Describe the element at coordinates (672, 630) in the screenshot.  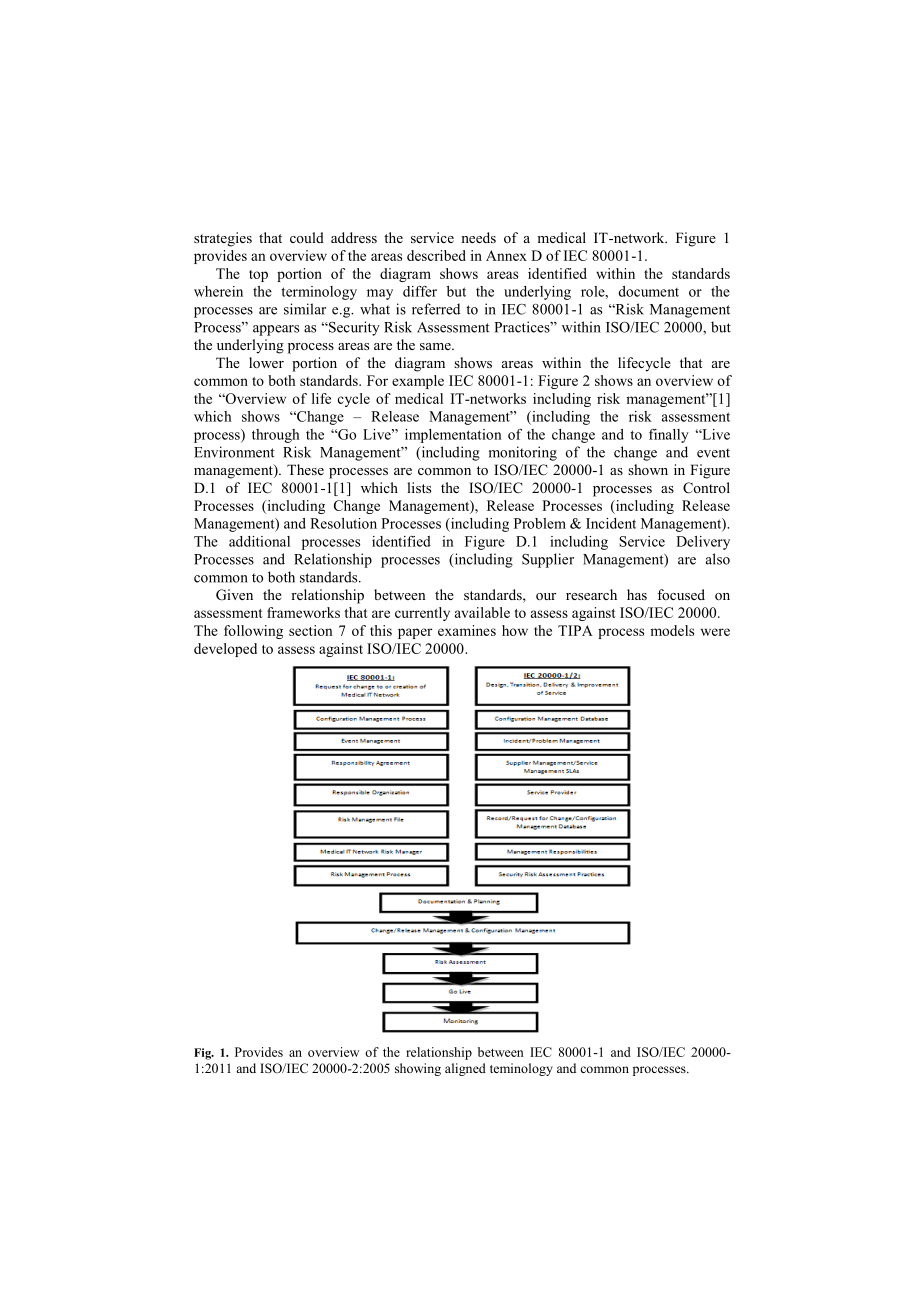
I see `models` at that location.
